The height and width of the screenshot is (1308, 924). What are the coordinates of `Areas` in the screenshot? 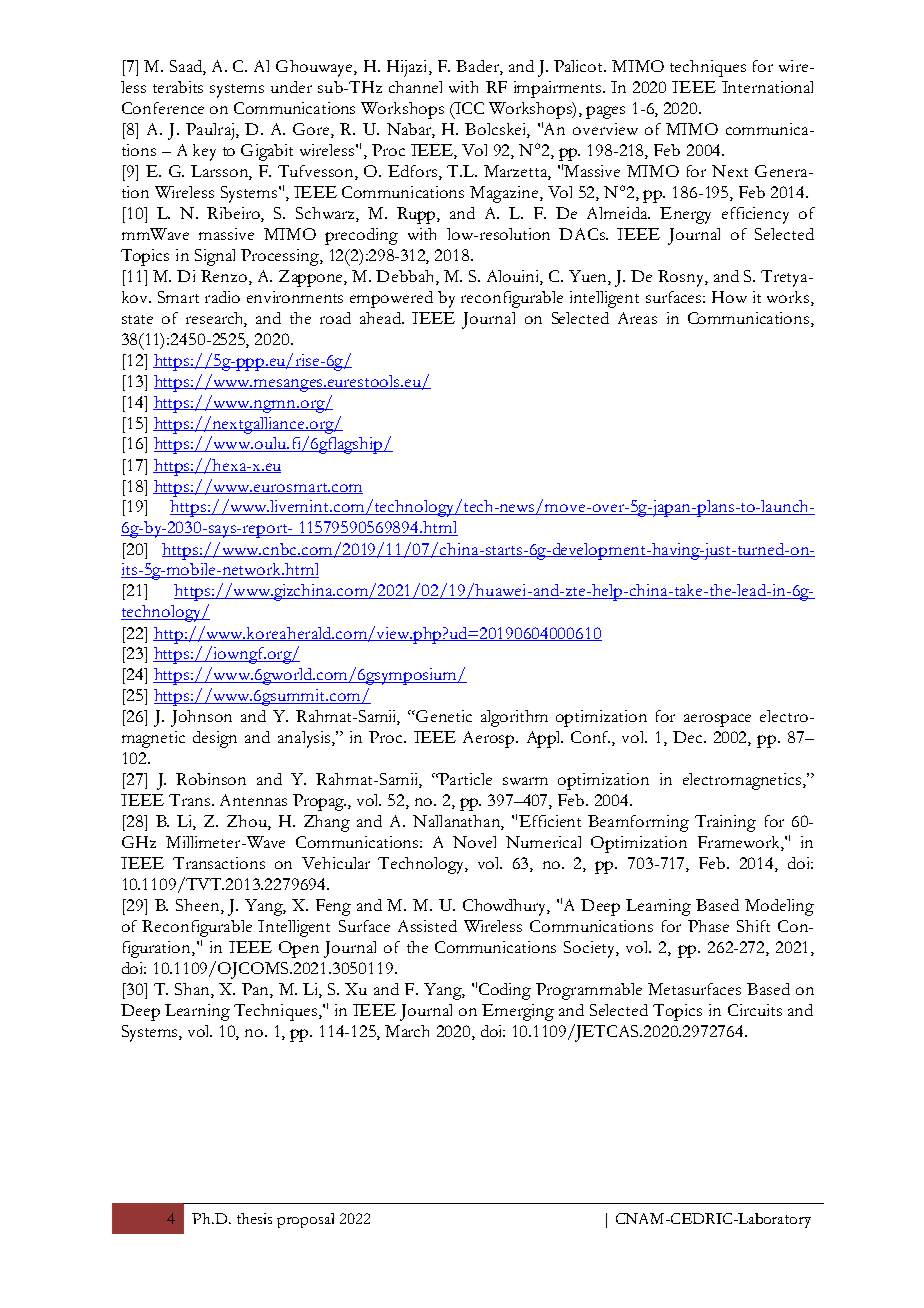 It's located at (637, 318).
